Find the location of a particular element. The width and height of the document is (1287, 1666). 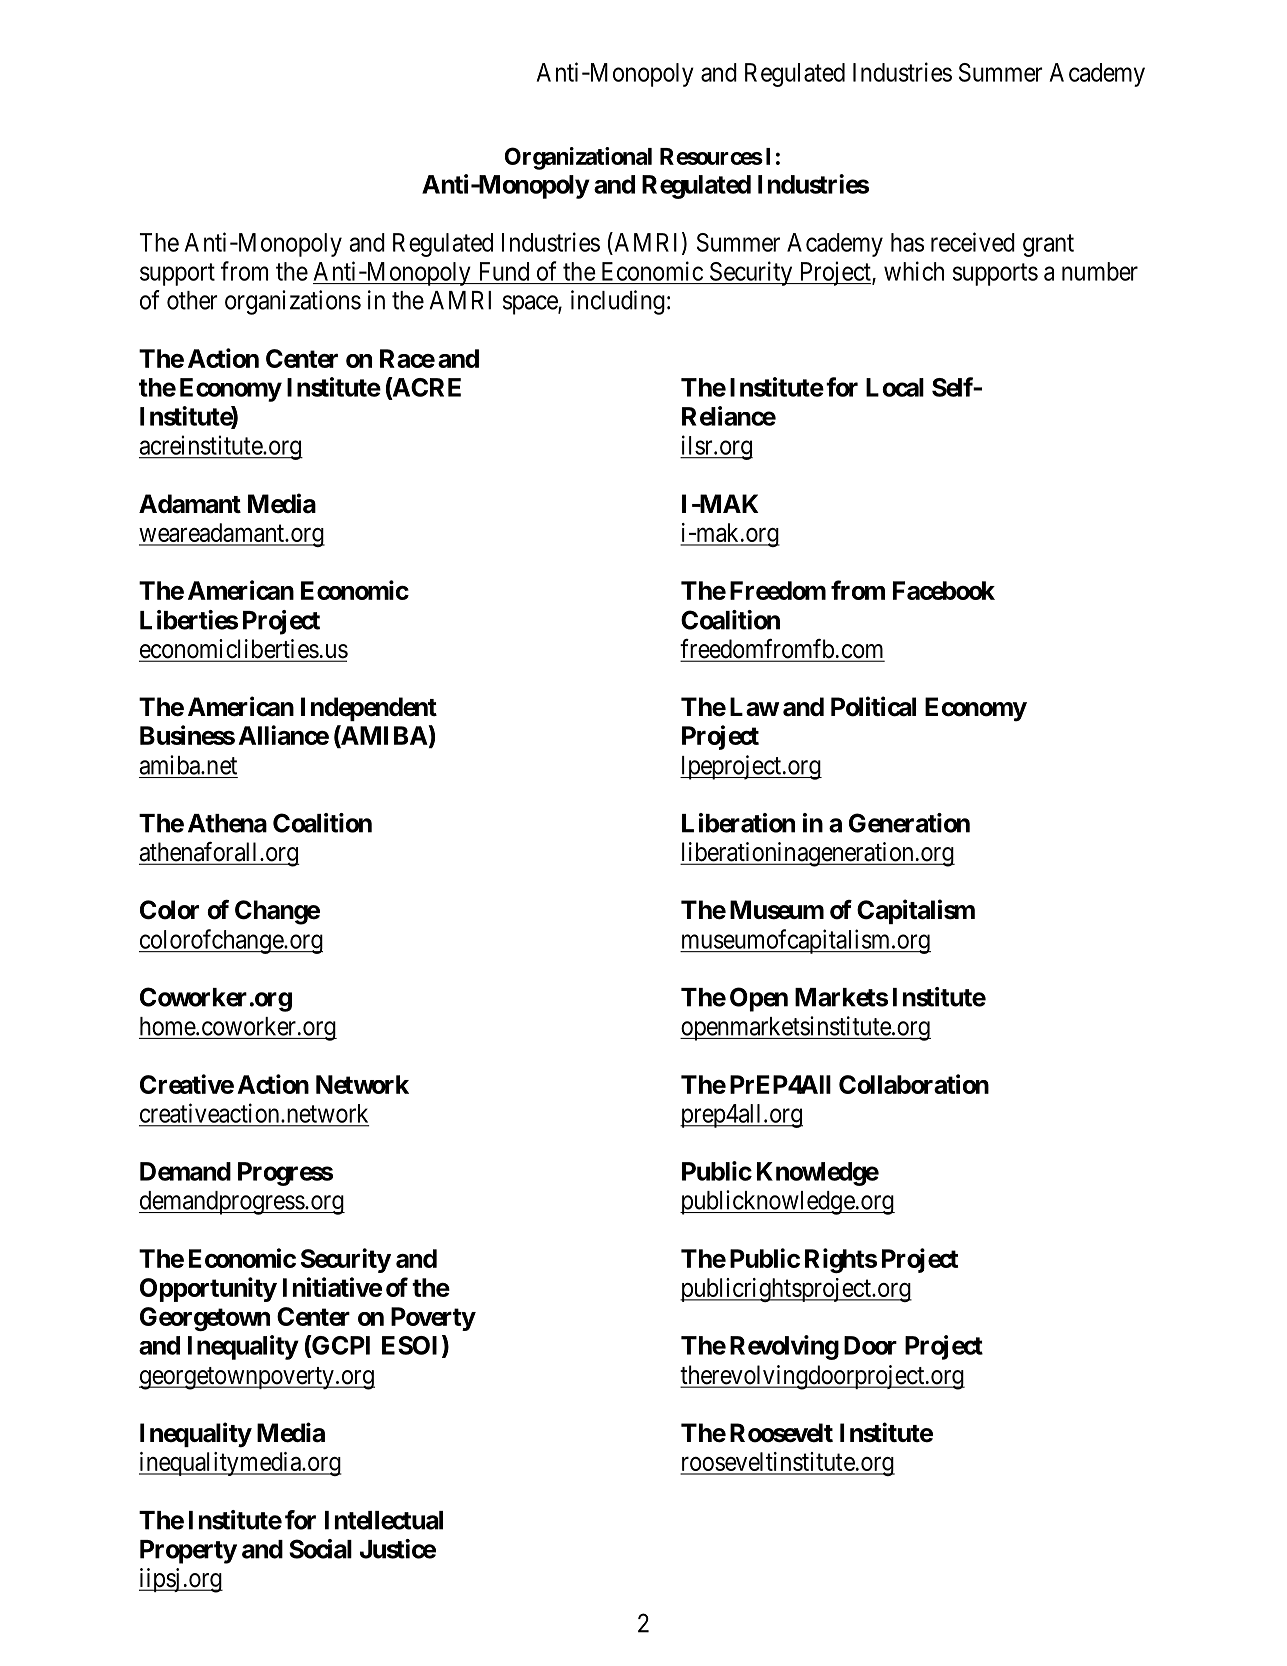

organizations is located at coordinates (293, 302).
